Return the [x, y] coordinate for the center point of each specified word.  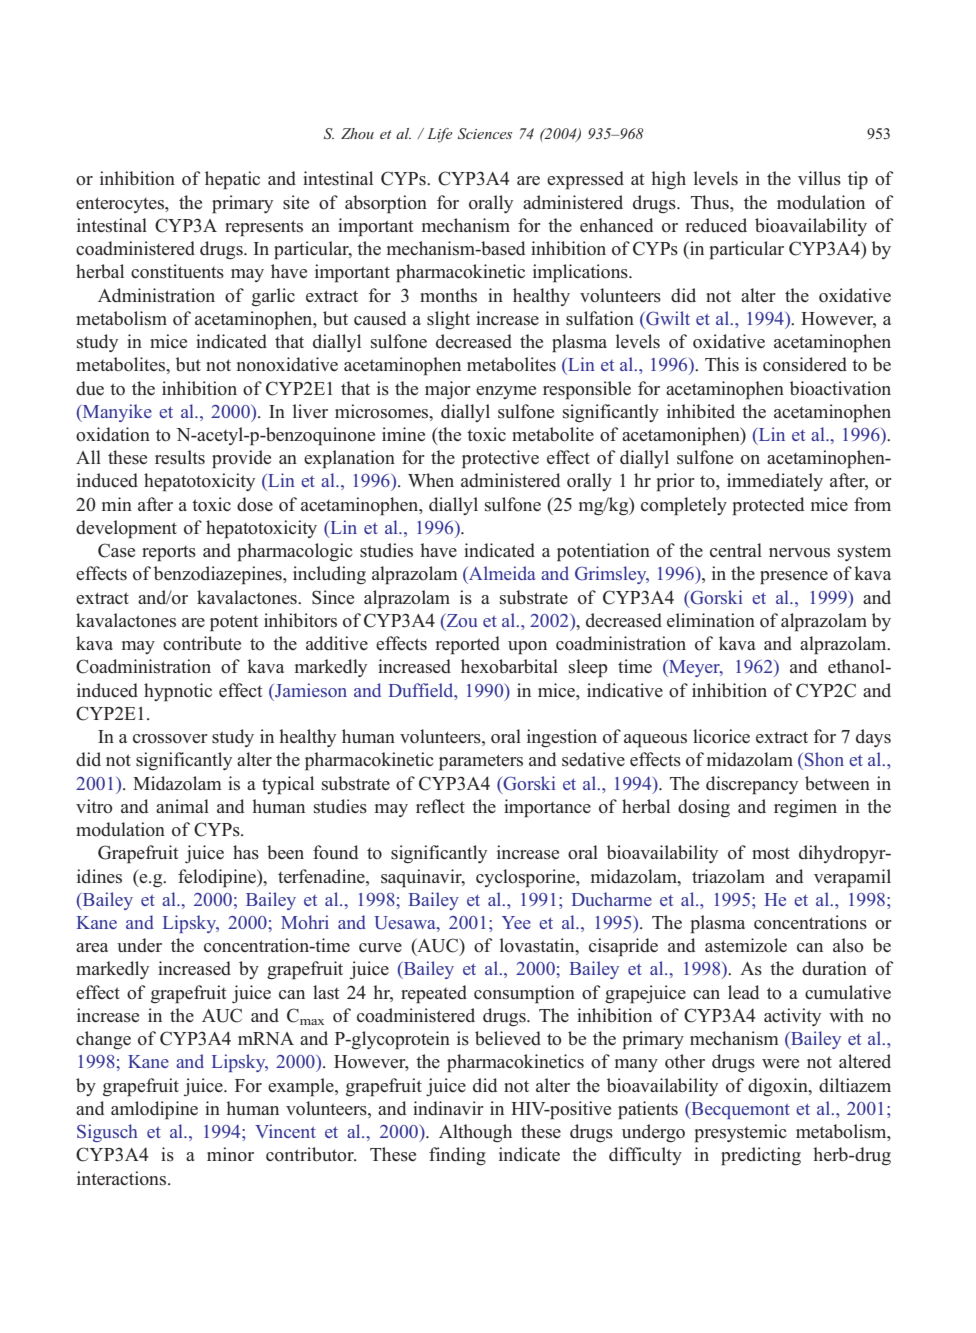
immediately [775, 482]
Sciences [485, 133]
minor [230, 1154]
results [180, 457]
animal [182, 806]
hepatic [232, 180]
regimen [805, 808]
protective [500, 459]
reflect [440, 806]
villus [819, 178]
